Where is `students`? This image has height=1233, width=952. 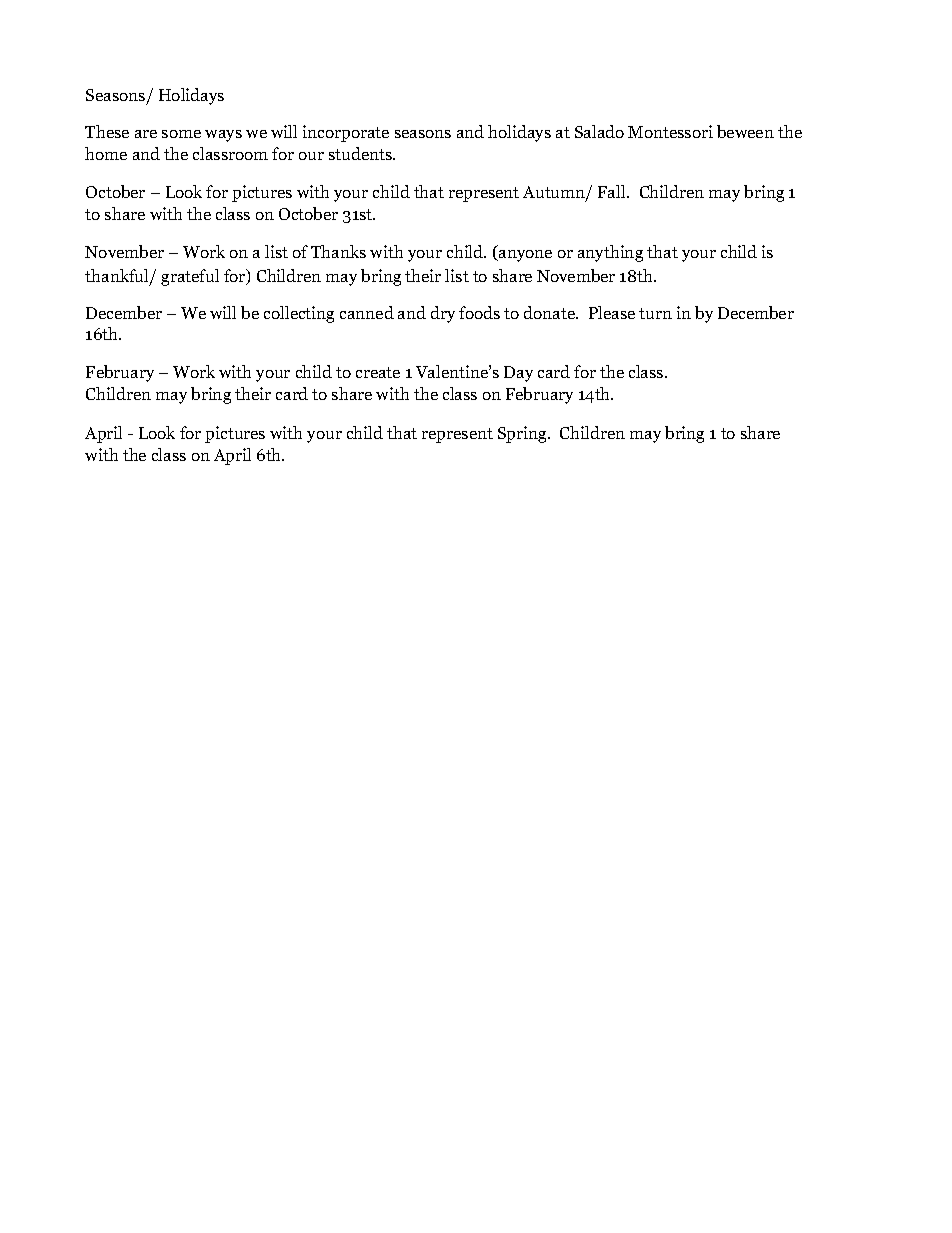
students is located at coordinates (362, 153).
